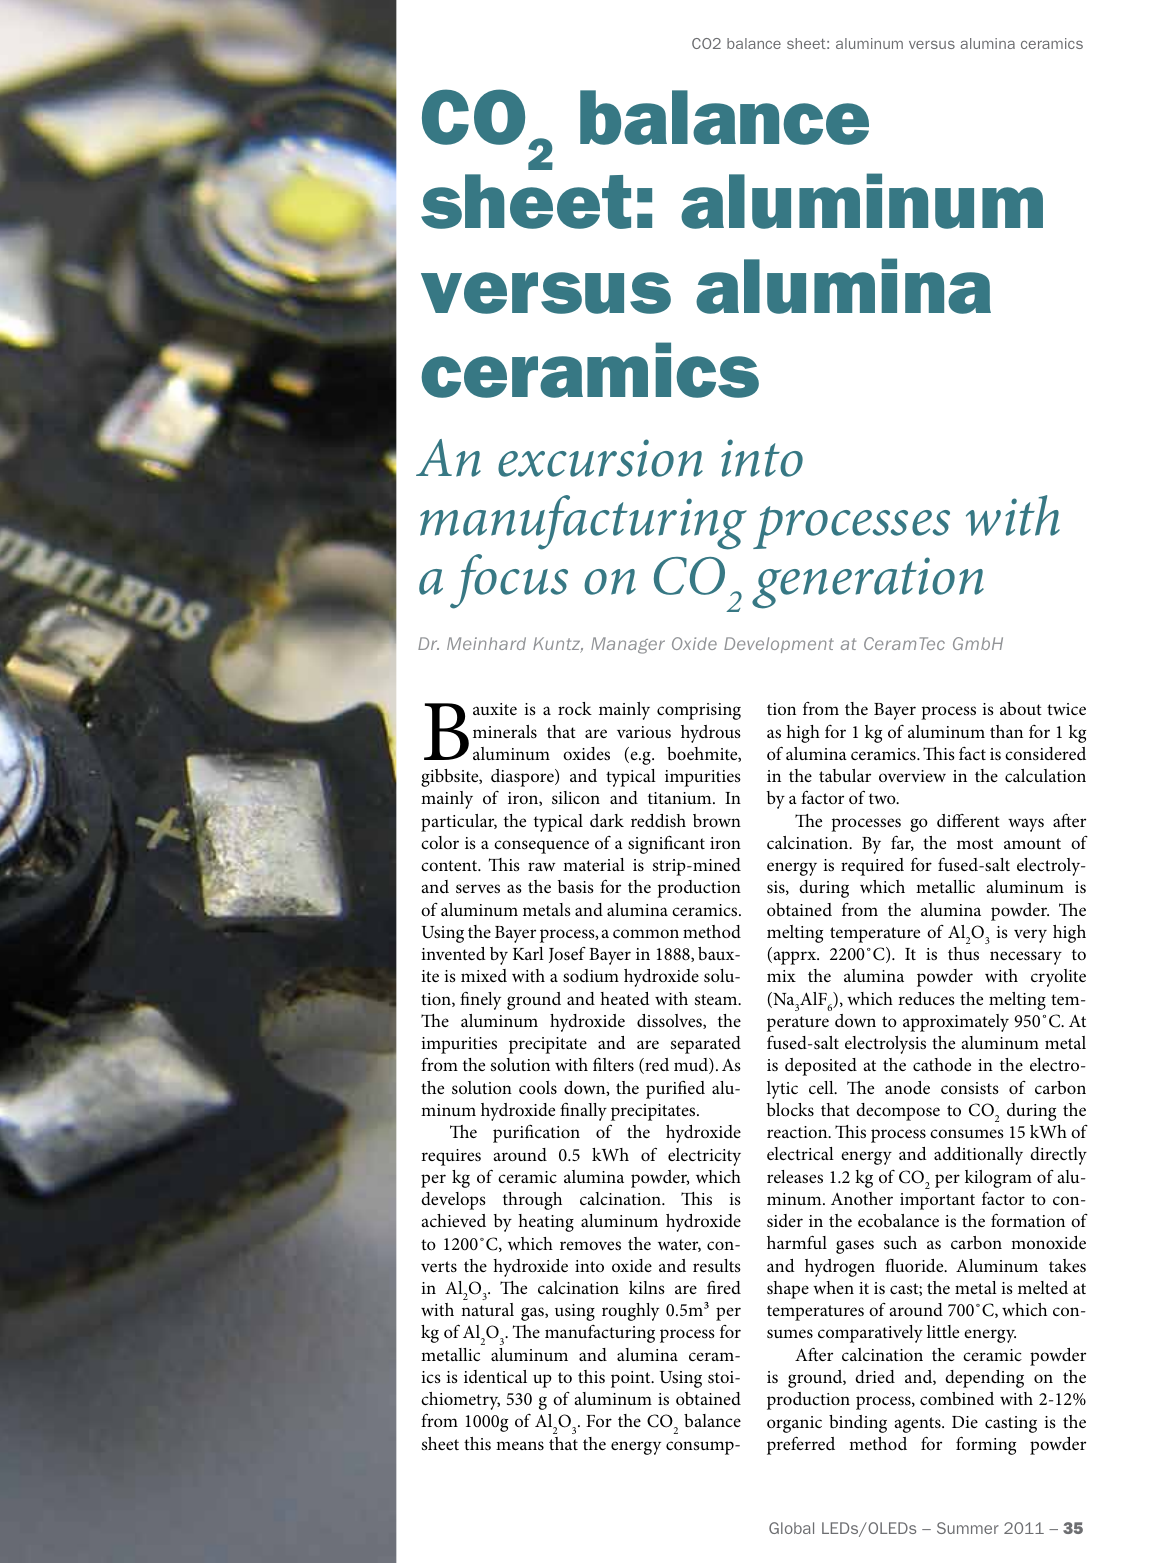 Image resolution: width=1155 pixels, height=1563 pixels. I want to click on about, so click(1021, 708).
